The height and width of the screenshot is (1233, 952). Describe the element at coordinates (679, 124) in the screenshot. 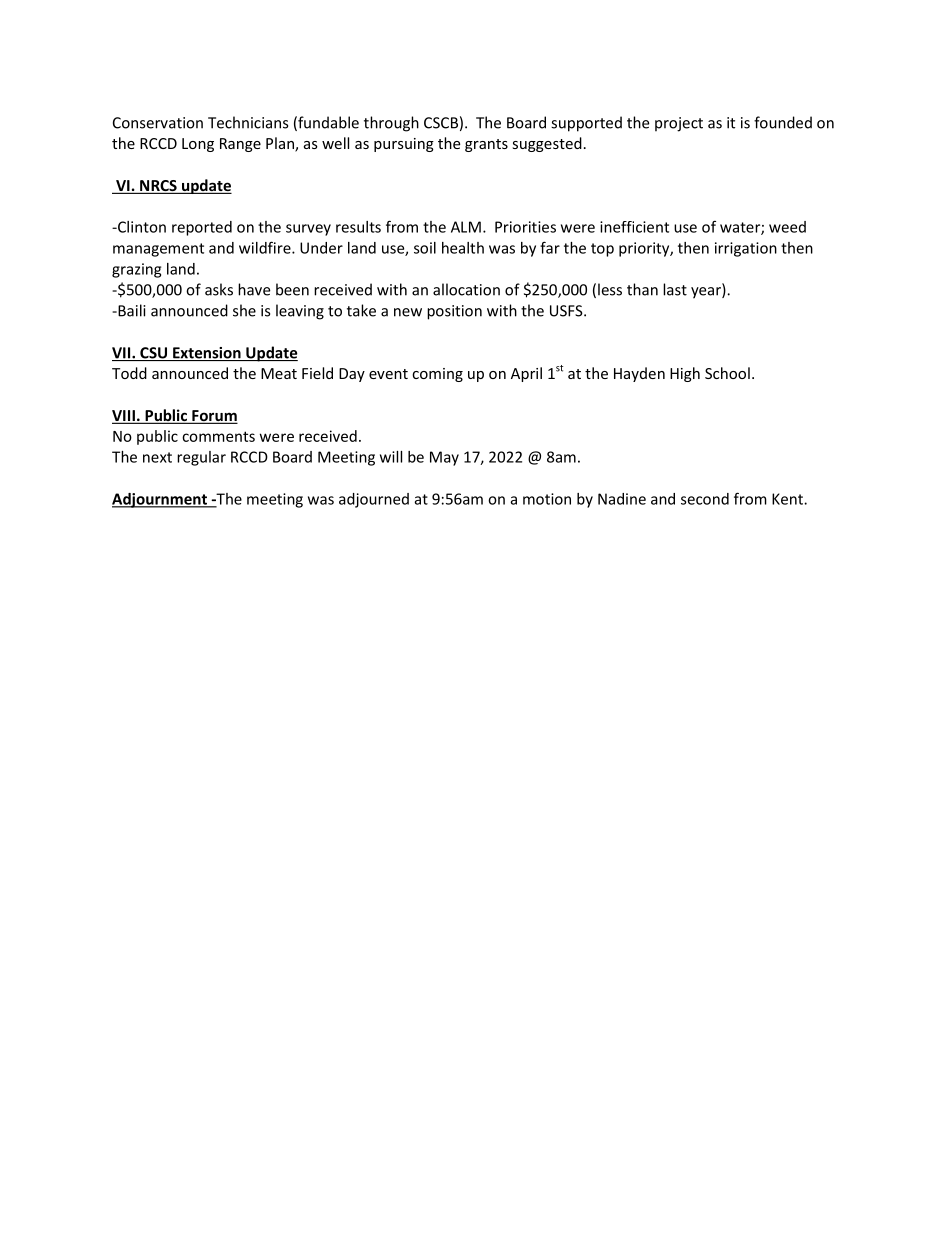

I see `project` at that location.
